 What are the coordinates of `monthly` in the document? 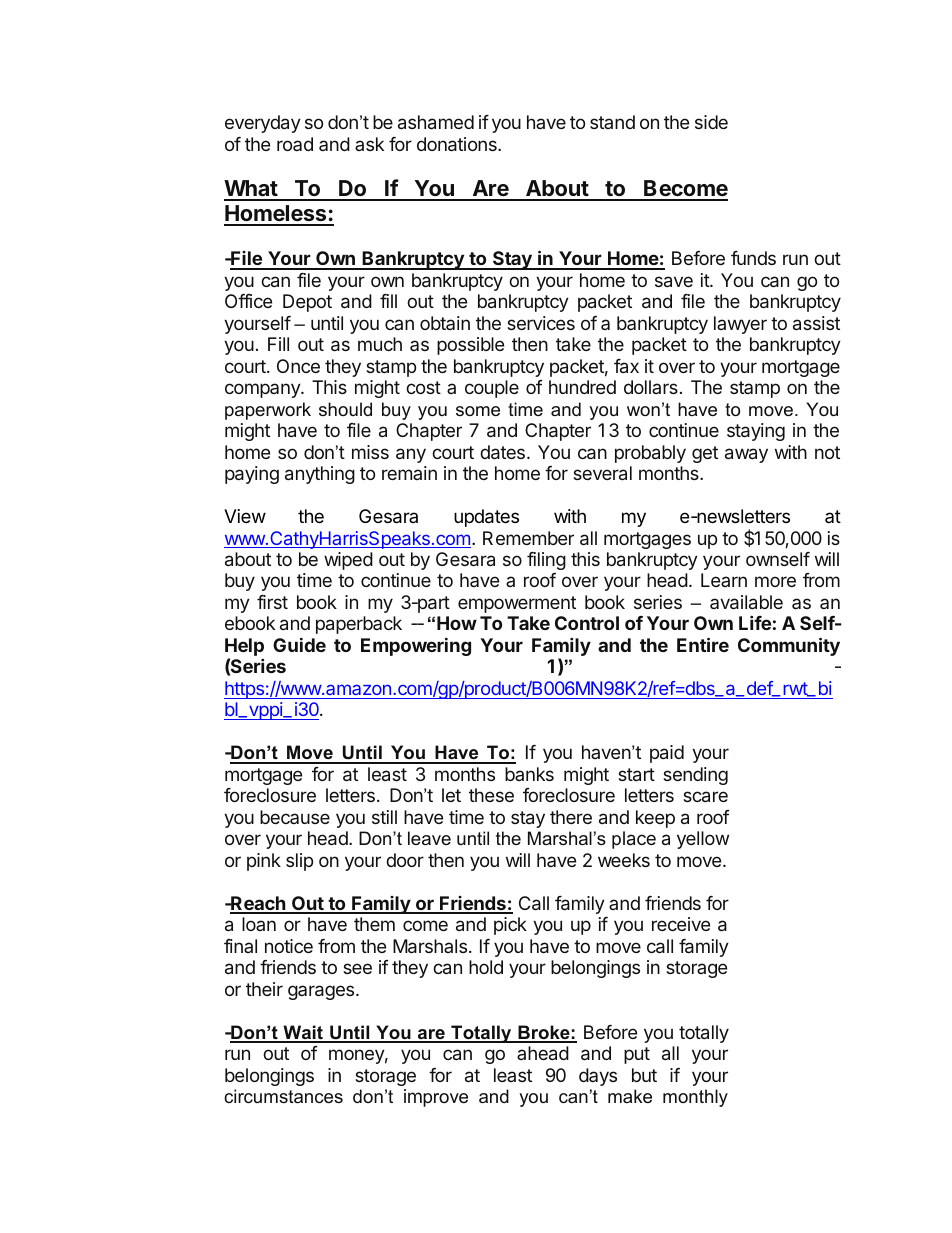 It's located at (695, 1098).
